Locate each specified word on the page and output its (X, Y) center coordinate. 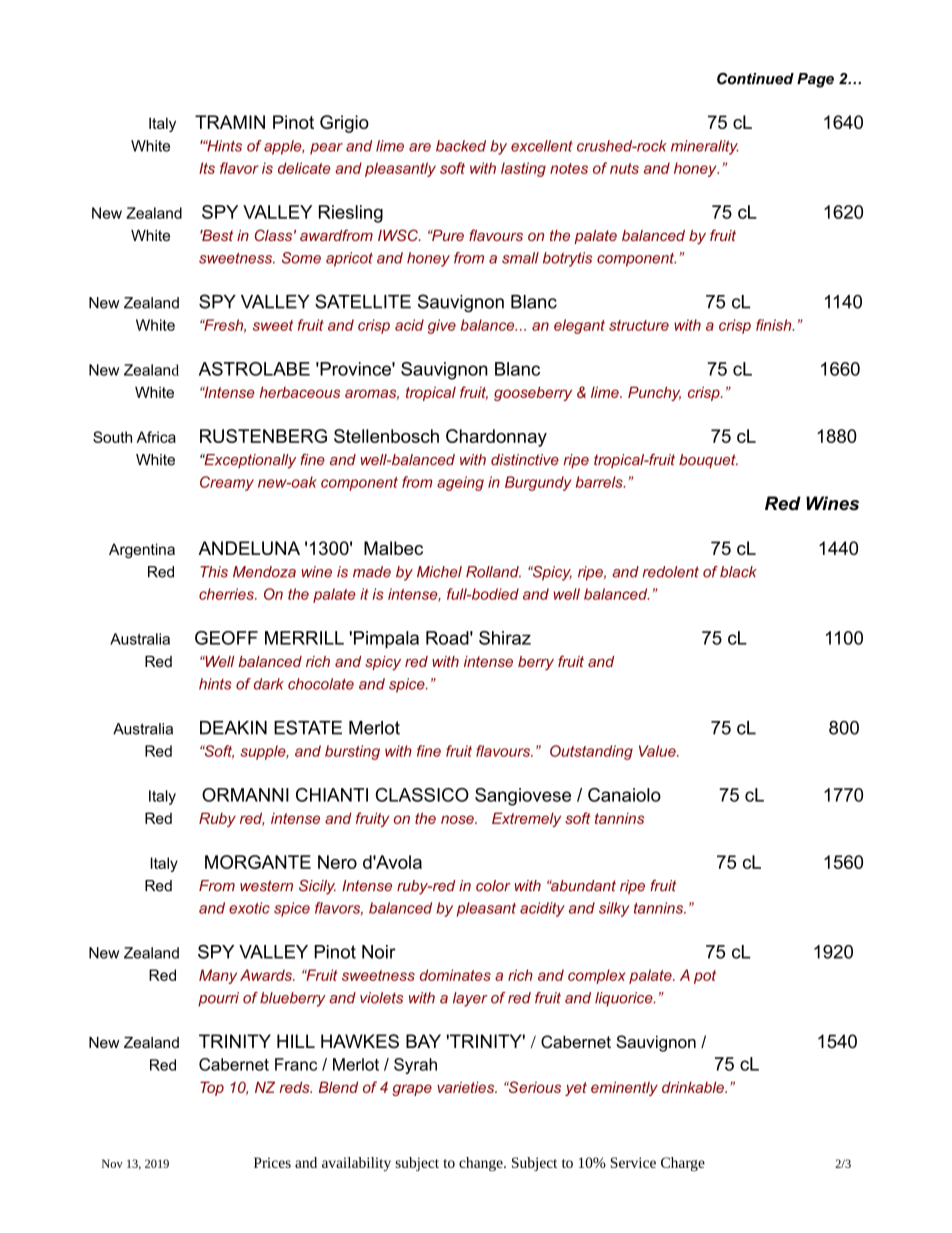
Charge (683, 1164)
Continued (755, 79)
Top (212, 1088)
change (482, 1164)
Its (207, 168)
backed (461, 146)
